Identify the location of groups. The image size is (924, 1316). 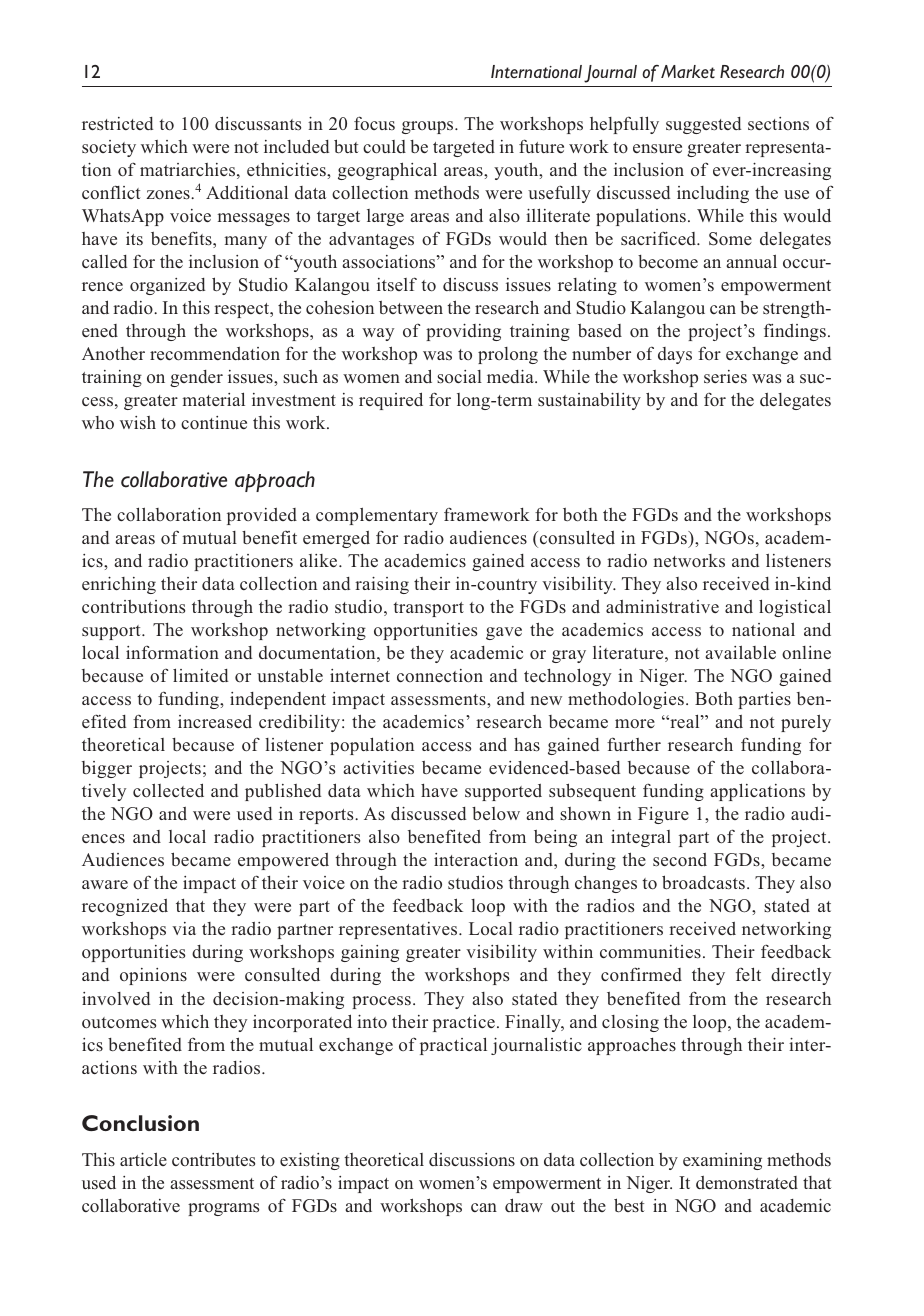
(429, 127).
